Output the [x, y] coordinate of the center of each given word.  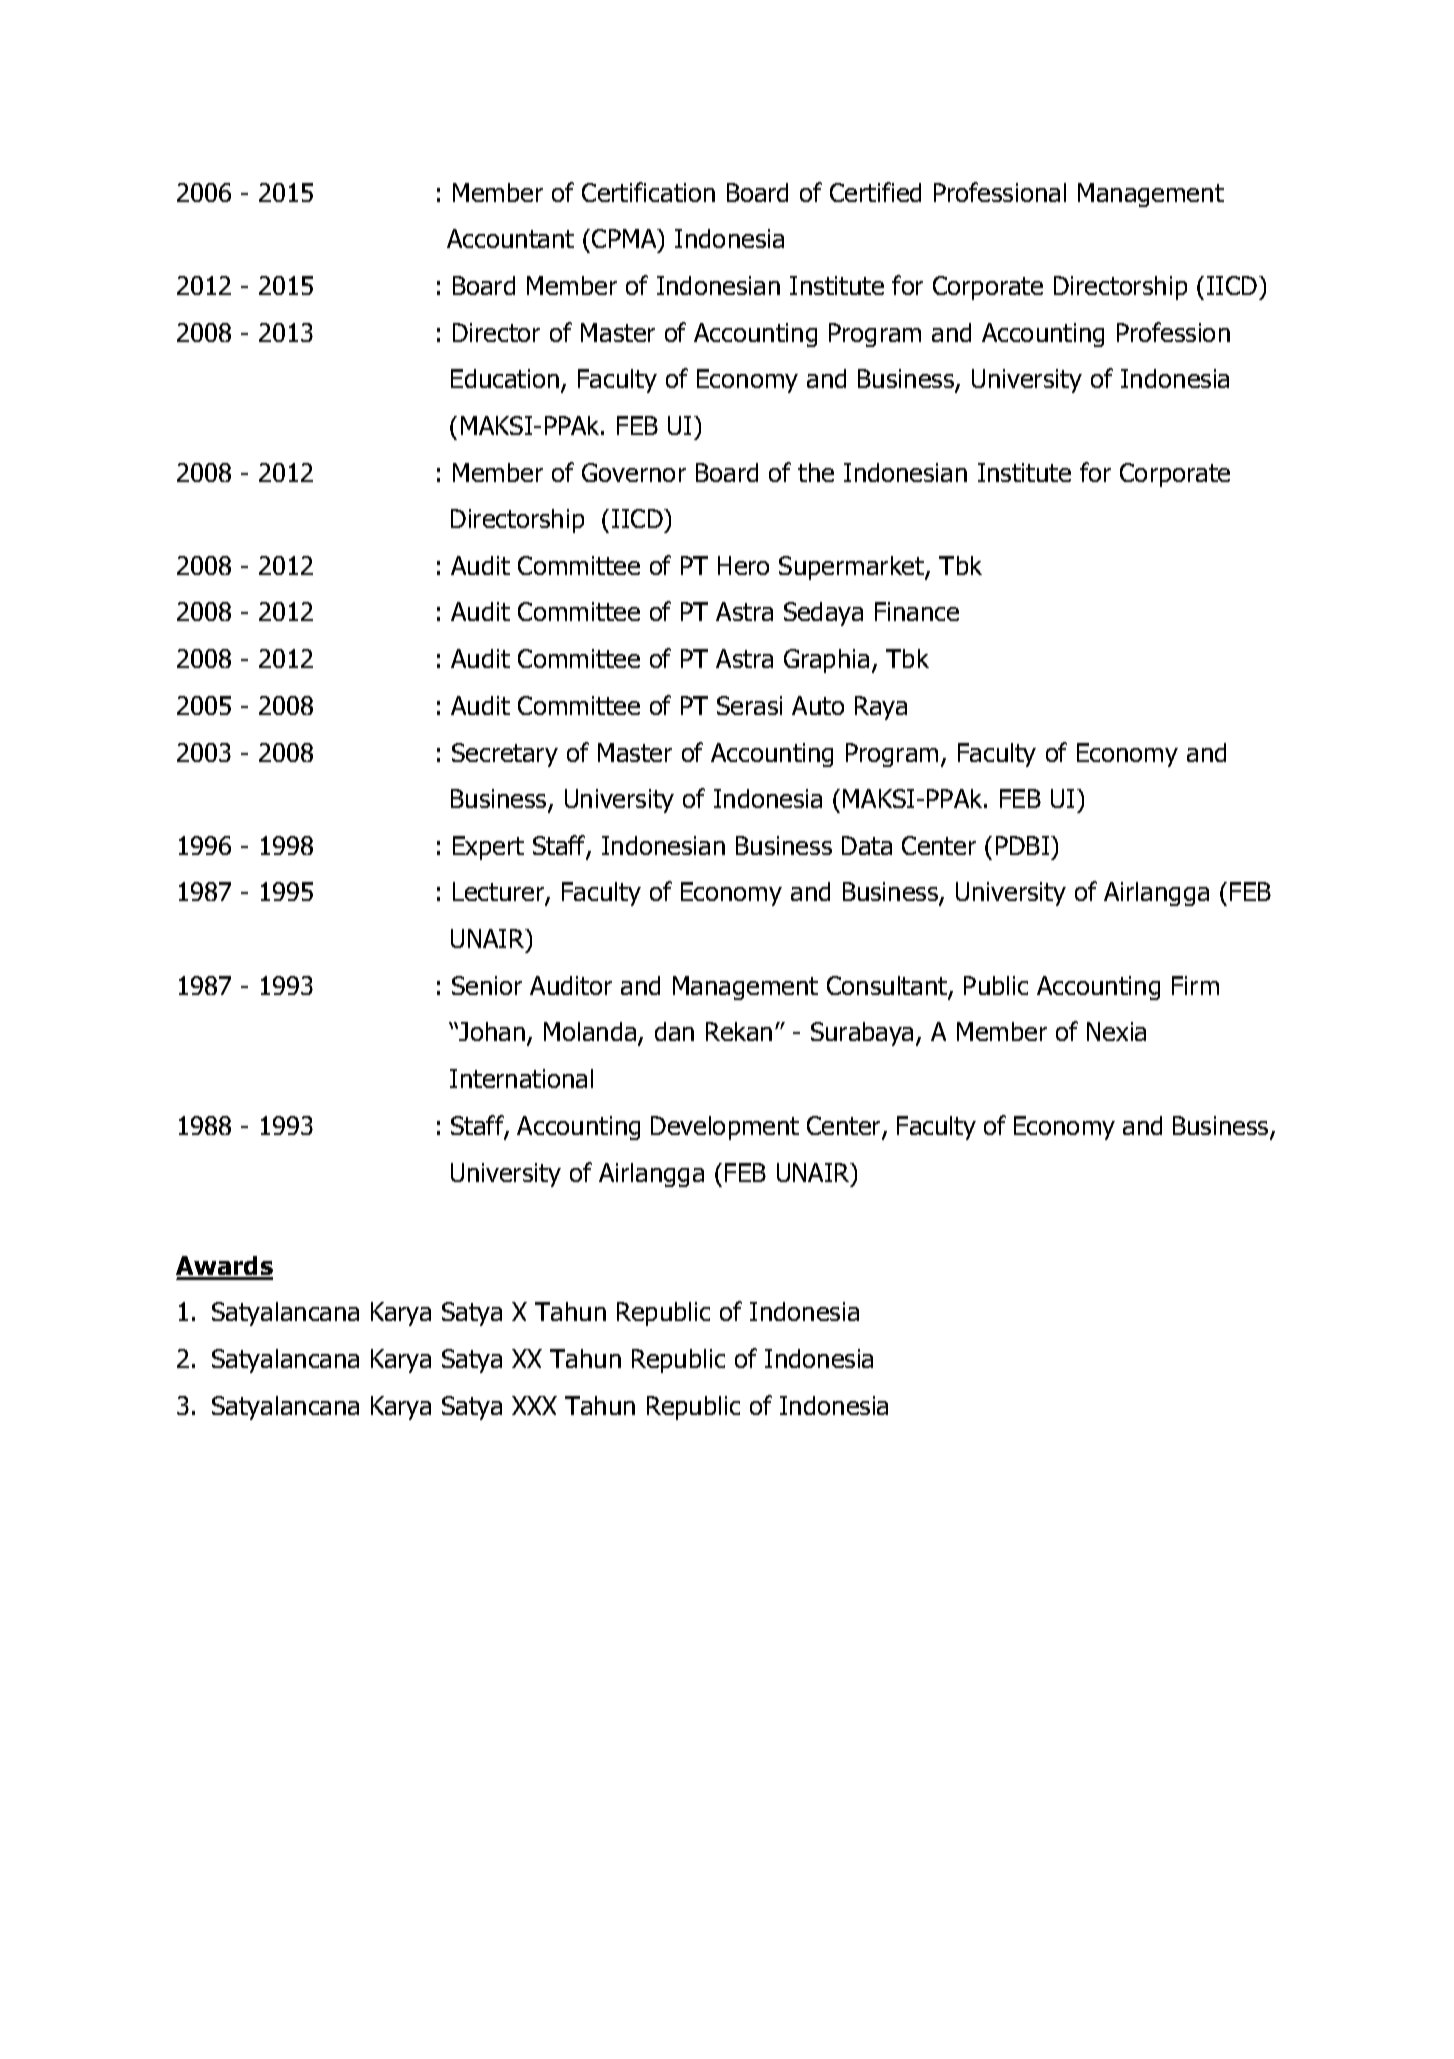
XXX [534, 1405]
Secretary [505, 755]
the [816, 472]
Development [725, 1128]
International [521, 1078]
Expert [488, 848]
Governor [634, 472]
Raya [881, 708]
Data [867, 845]
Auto [818, 705]
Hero [743, 565]
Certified [875, 192]
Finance [917, 611]
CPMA [625, 240]
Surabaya [862, 1034]
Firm [1195, 985]
